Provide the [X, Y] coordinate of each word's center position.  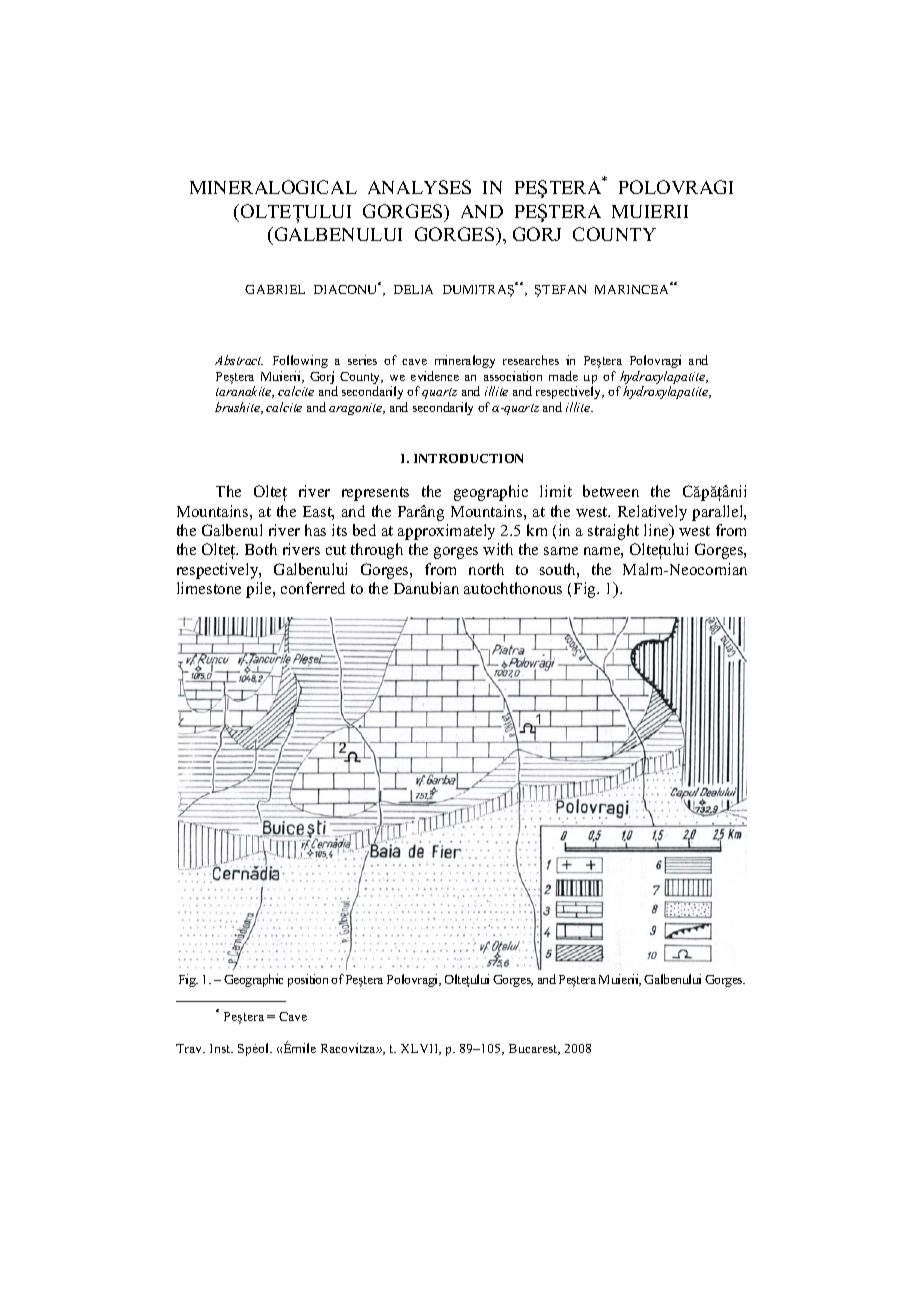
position [308, 980]
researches [531, 360]
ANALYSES [419, 187]
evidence [435, 376]
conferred [313, 588]
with [498, 549]
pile [260, 590]
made [563, 376]
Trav [190, 1048]
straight [613, 532]
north [486, 569]
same [561, 551]
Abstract [239, 360]
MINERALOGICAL [273, 187]
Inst [221, 1048]
